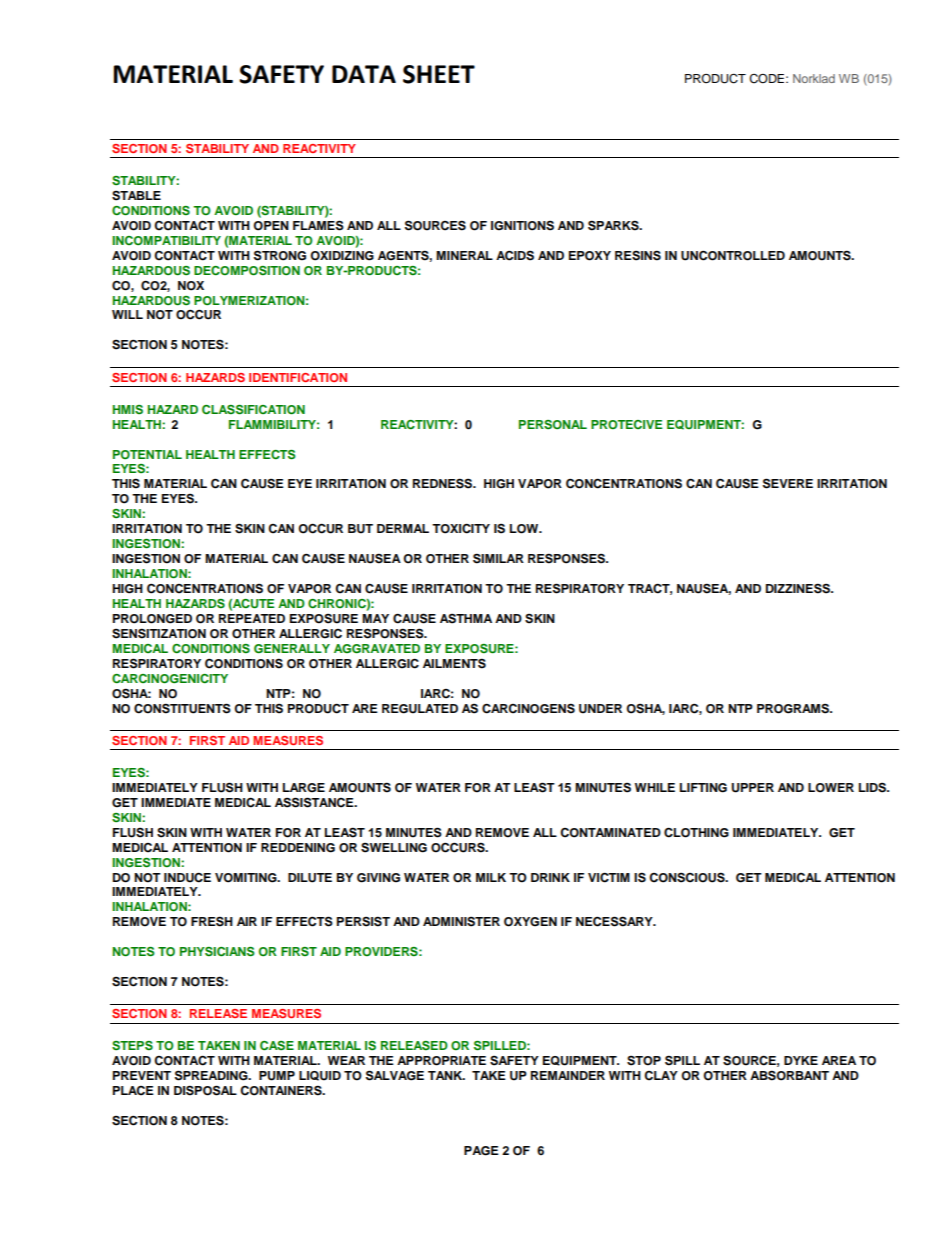  I want to click on STABLE, so click(136, 195).
